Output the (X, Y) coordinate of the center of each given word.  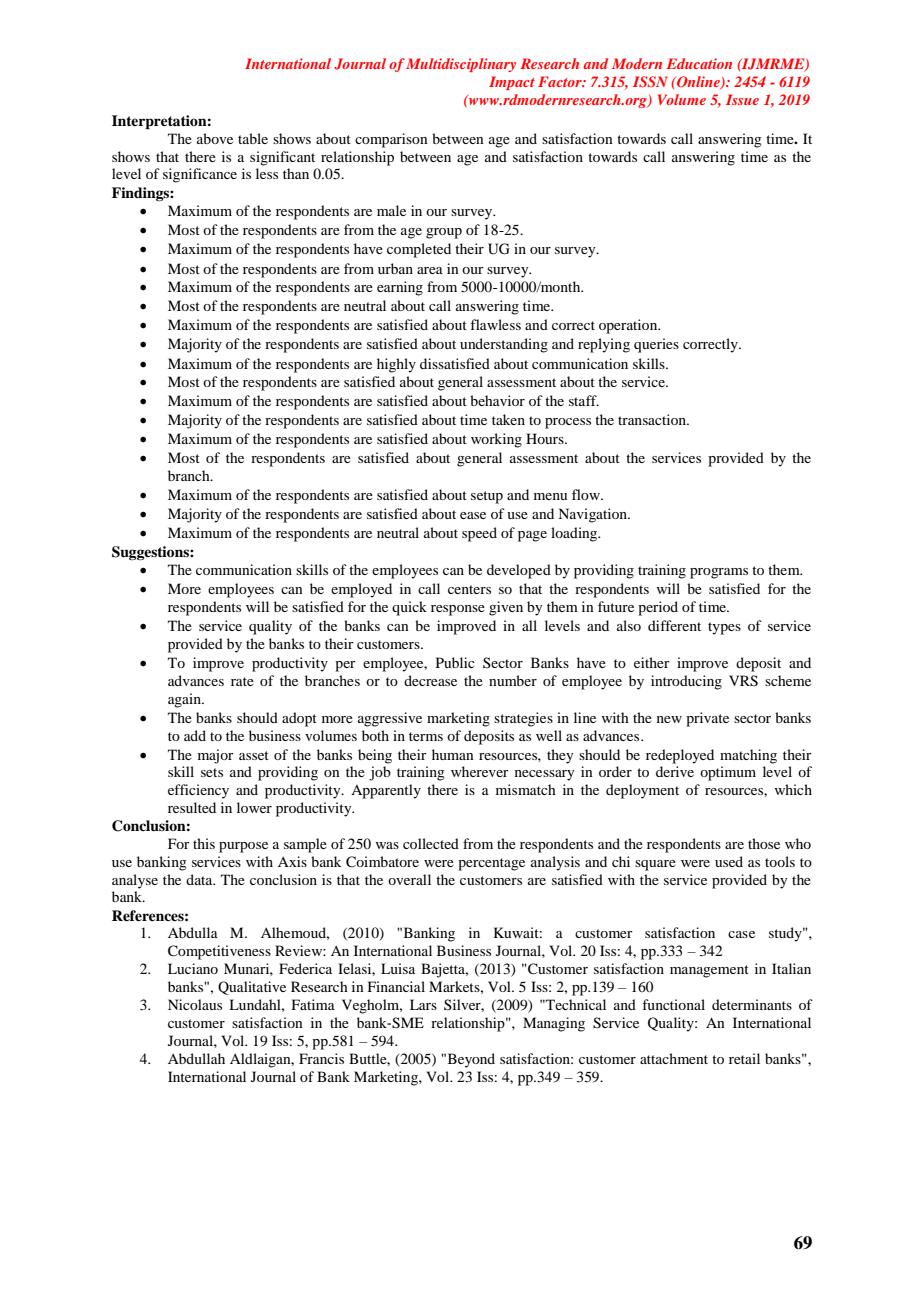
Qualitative (252, 988)
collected (431, 843)
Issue (742, 99)
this (204, 843)
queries (656, 345)
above (215, 138)
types (724, 628)
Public (455, 662)
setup (487, 497)
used (729, 861)
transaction (653, 419)
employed (361, 590)
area (430, 270)
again (185, 700)
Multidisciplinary (461, 65)
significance (200, 175)
